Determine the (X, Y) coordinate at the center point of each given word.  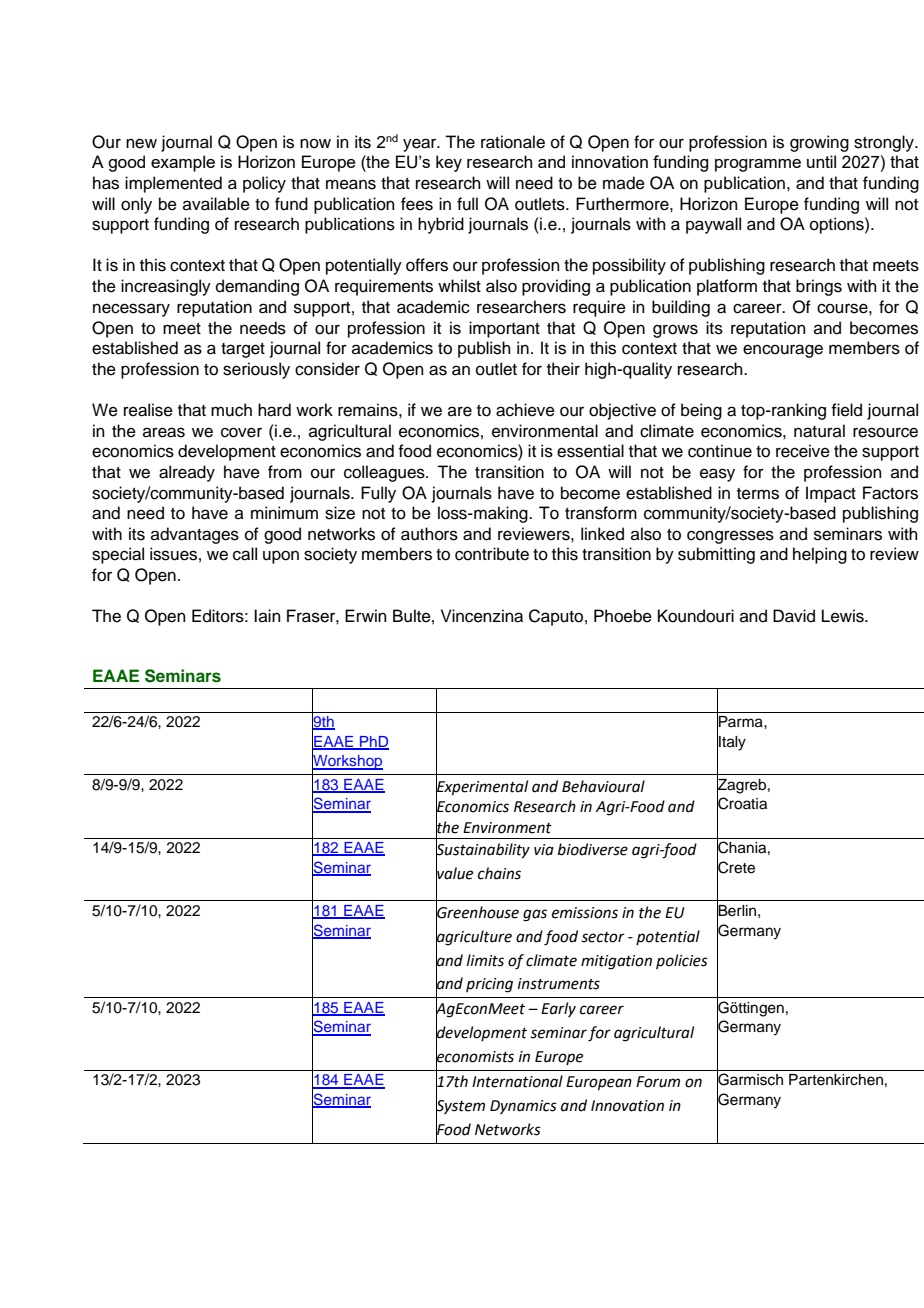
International (517, 1081)
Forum (658, 1082)
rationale (513, 142)
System (460, 1107)
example (183, 163)
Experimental (482, 787)
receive (803, 451)
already (187, 473)
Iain (267, 615)
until (821, 161)
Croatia (742, 804)
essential (590, 451)
